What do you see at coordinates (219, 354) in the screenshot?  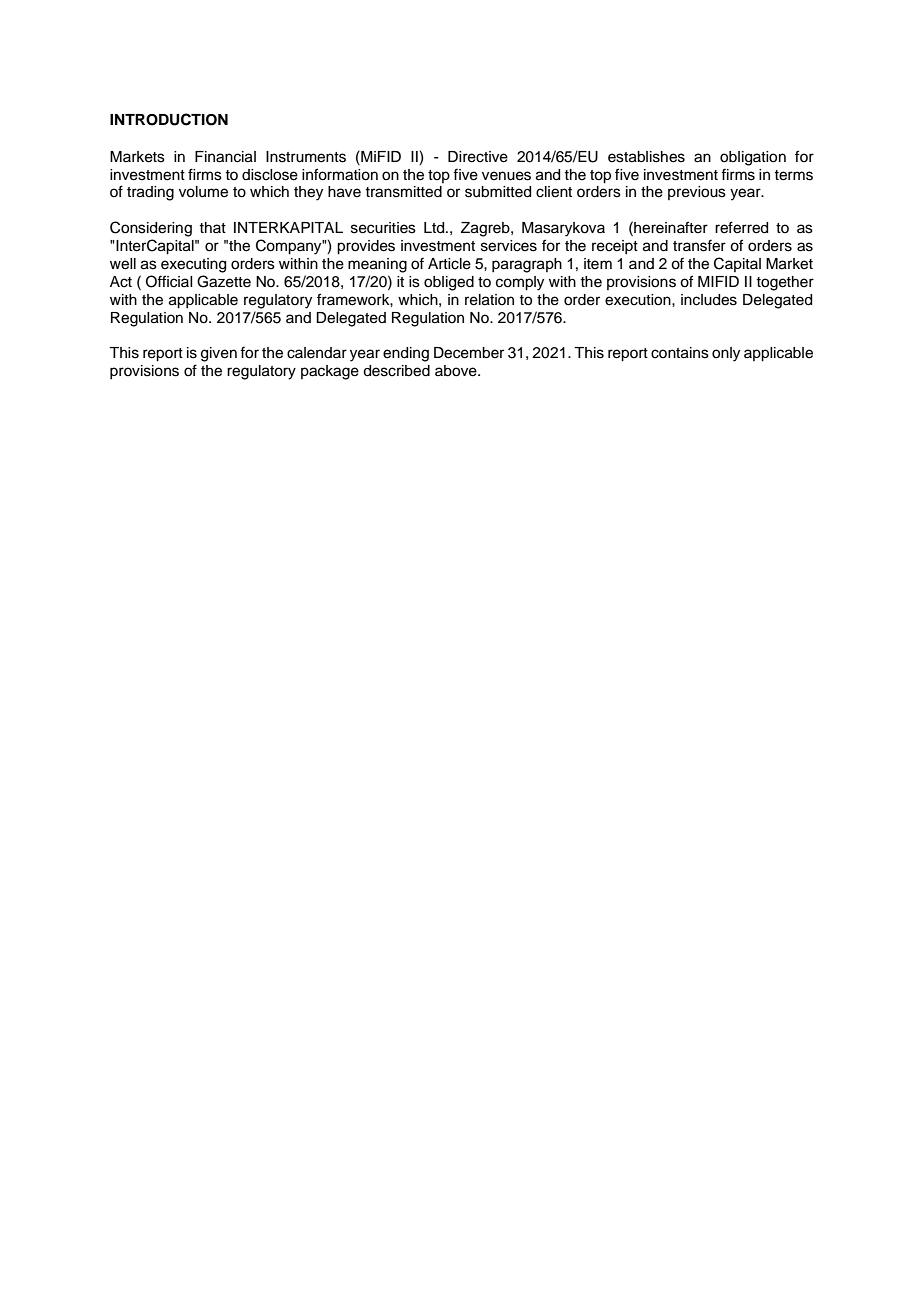 I see `given` at bounding box center [219, 354].
